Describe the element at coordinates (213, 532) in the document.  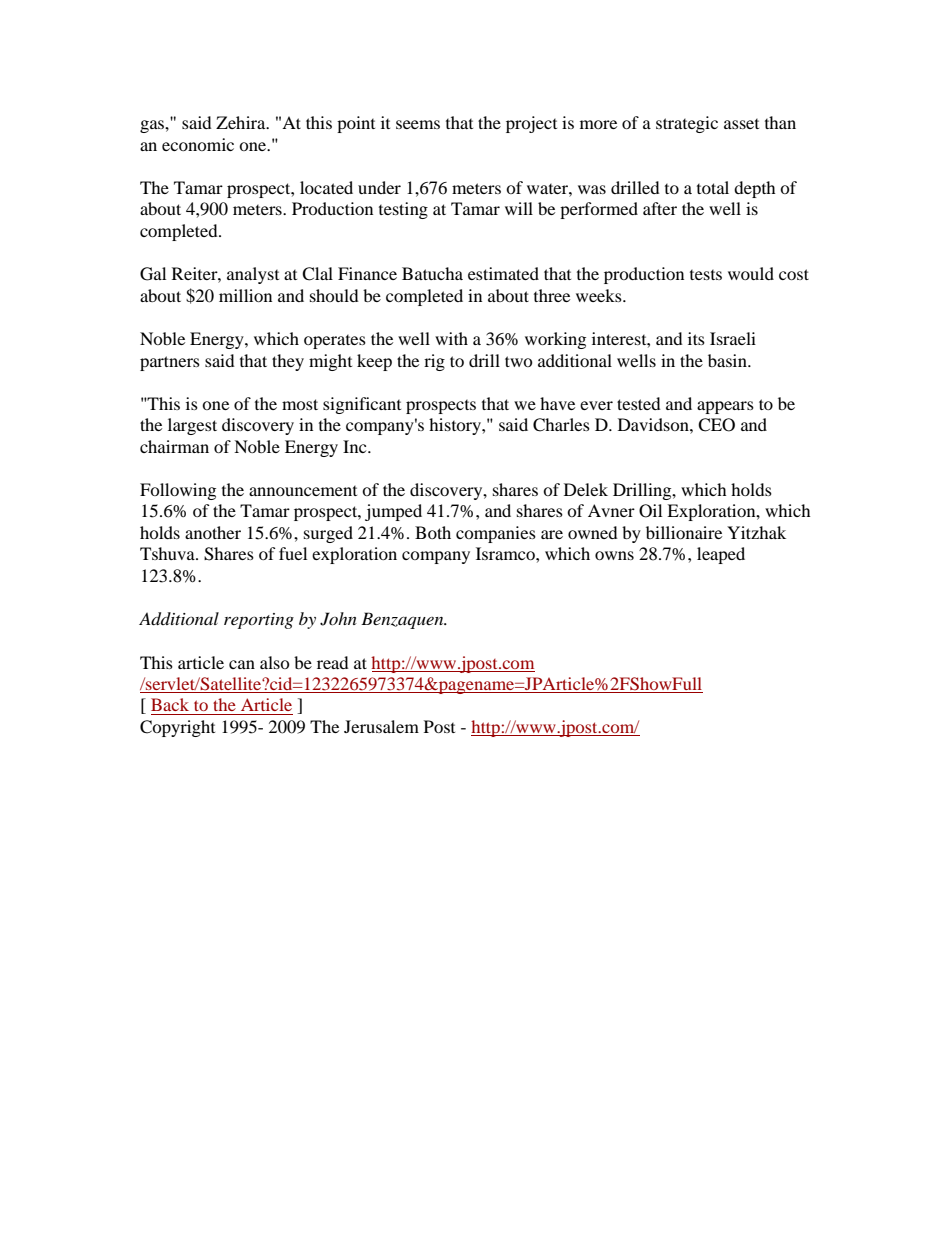
I see `another` at that location.
